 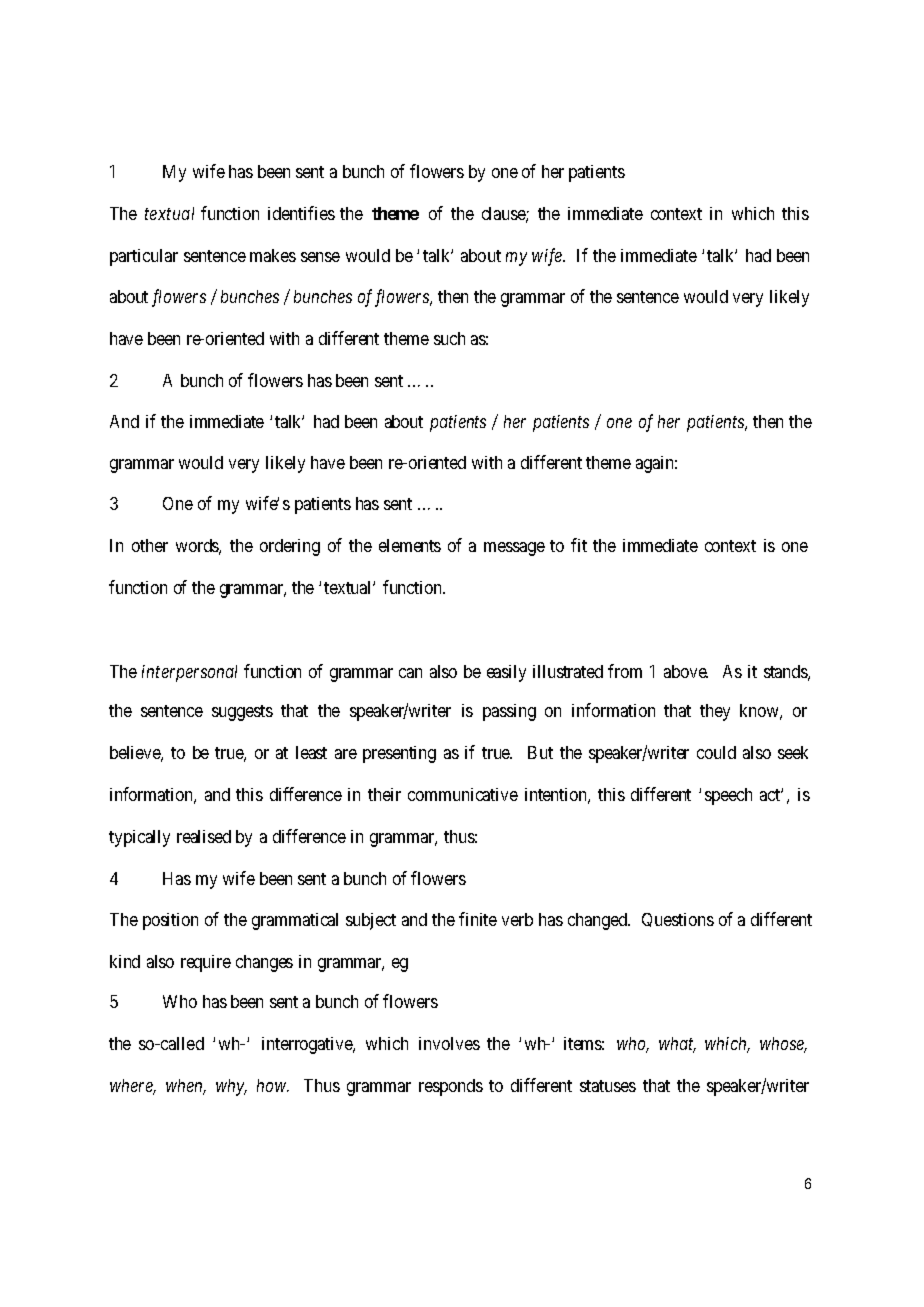 I want to click on interpersonal, so click(x=189, y=673).
